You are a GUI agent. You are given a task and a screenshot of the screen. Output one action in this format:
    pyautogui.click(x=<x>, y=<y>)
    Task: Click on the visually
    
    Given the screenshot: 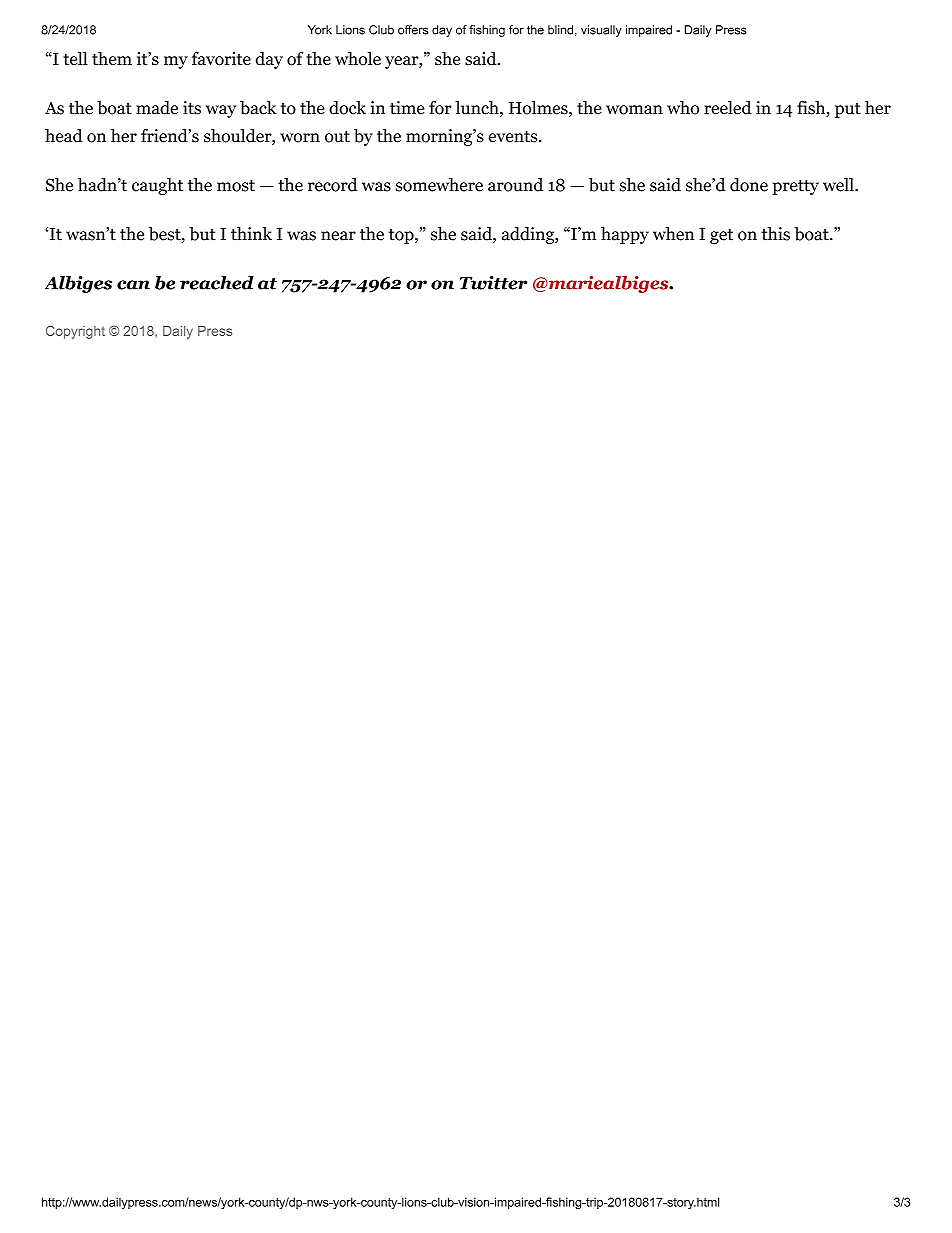 What is the action you would take?
    pyautogui.click(x=601, y=31)
